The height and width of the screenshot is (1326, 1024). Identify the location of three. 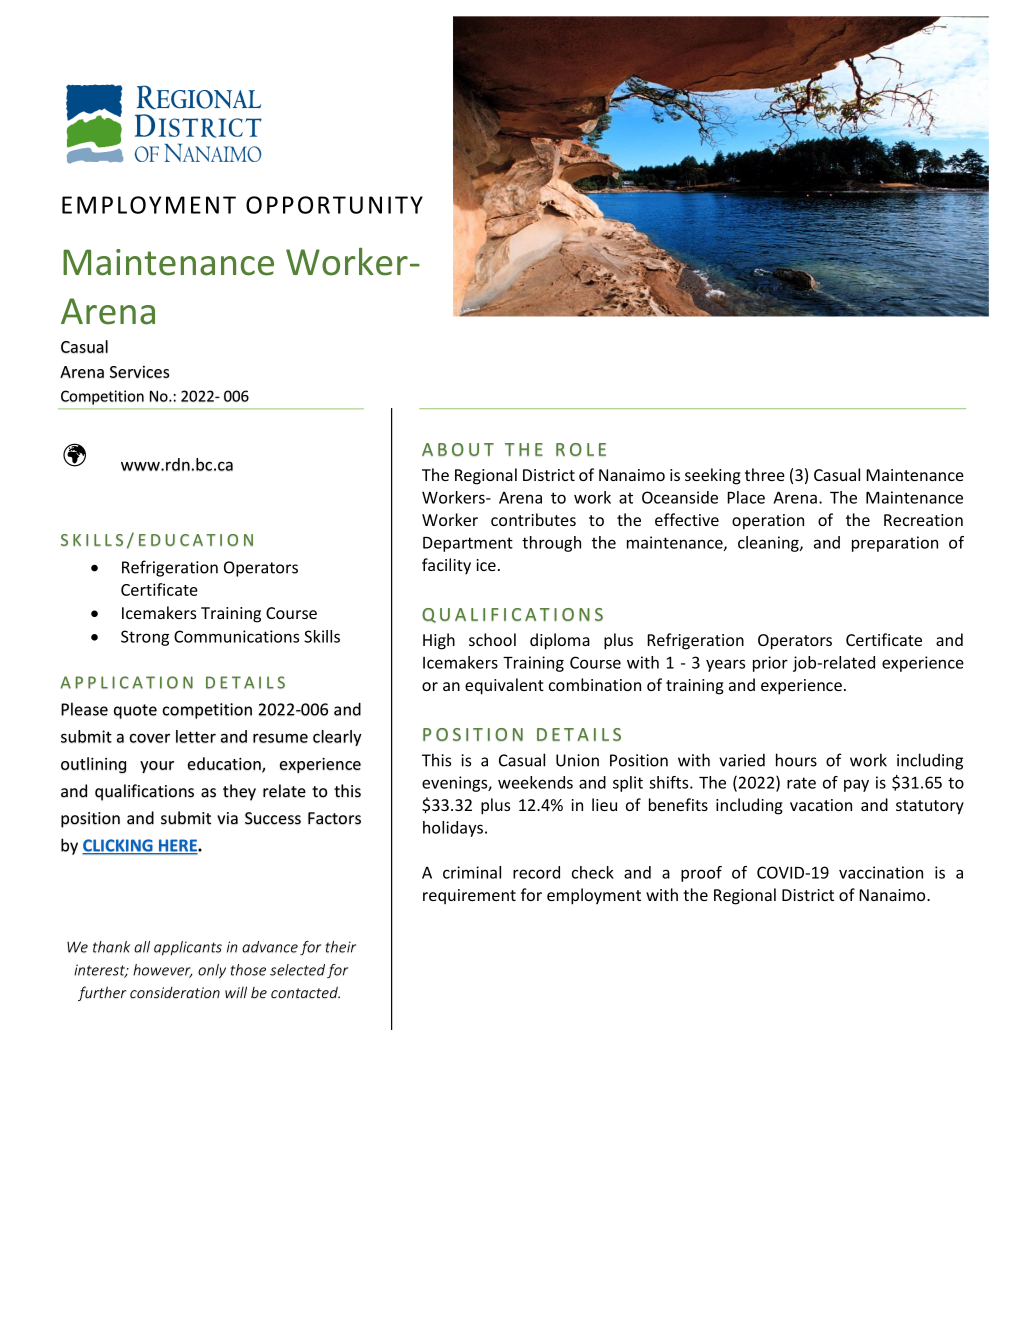
(765, 474).
